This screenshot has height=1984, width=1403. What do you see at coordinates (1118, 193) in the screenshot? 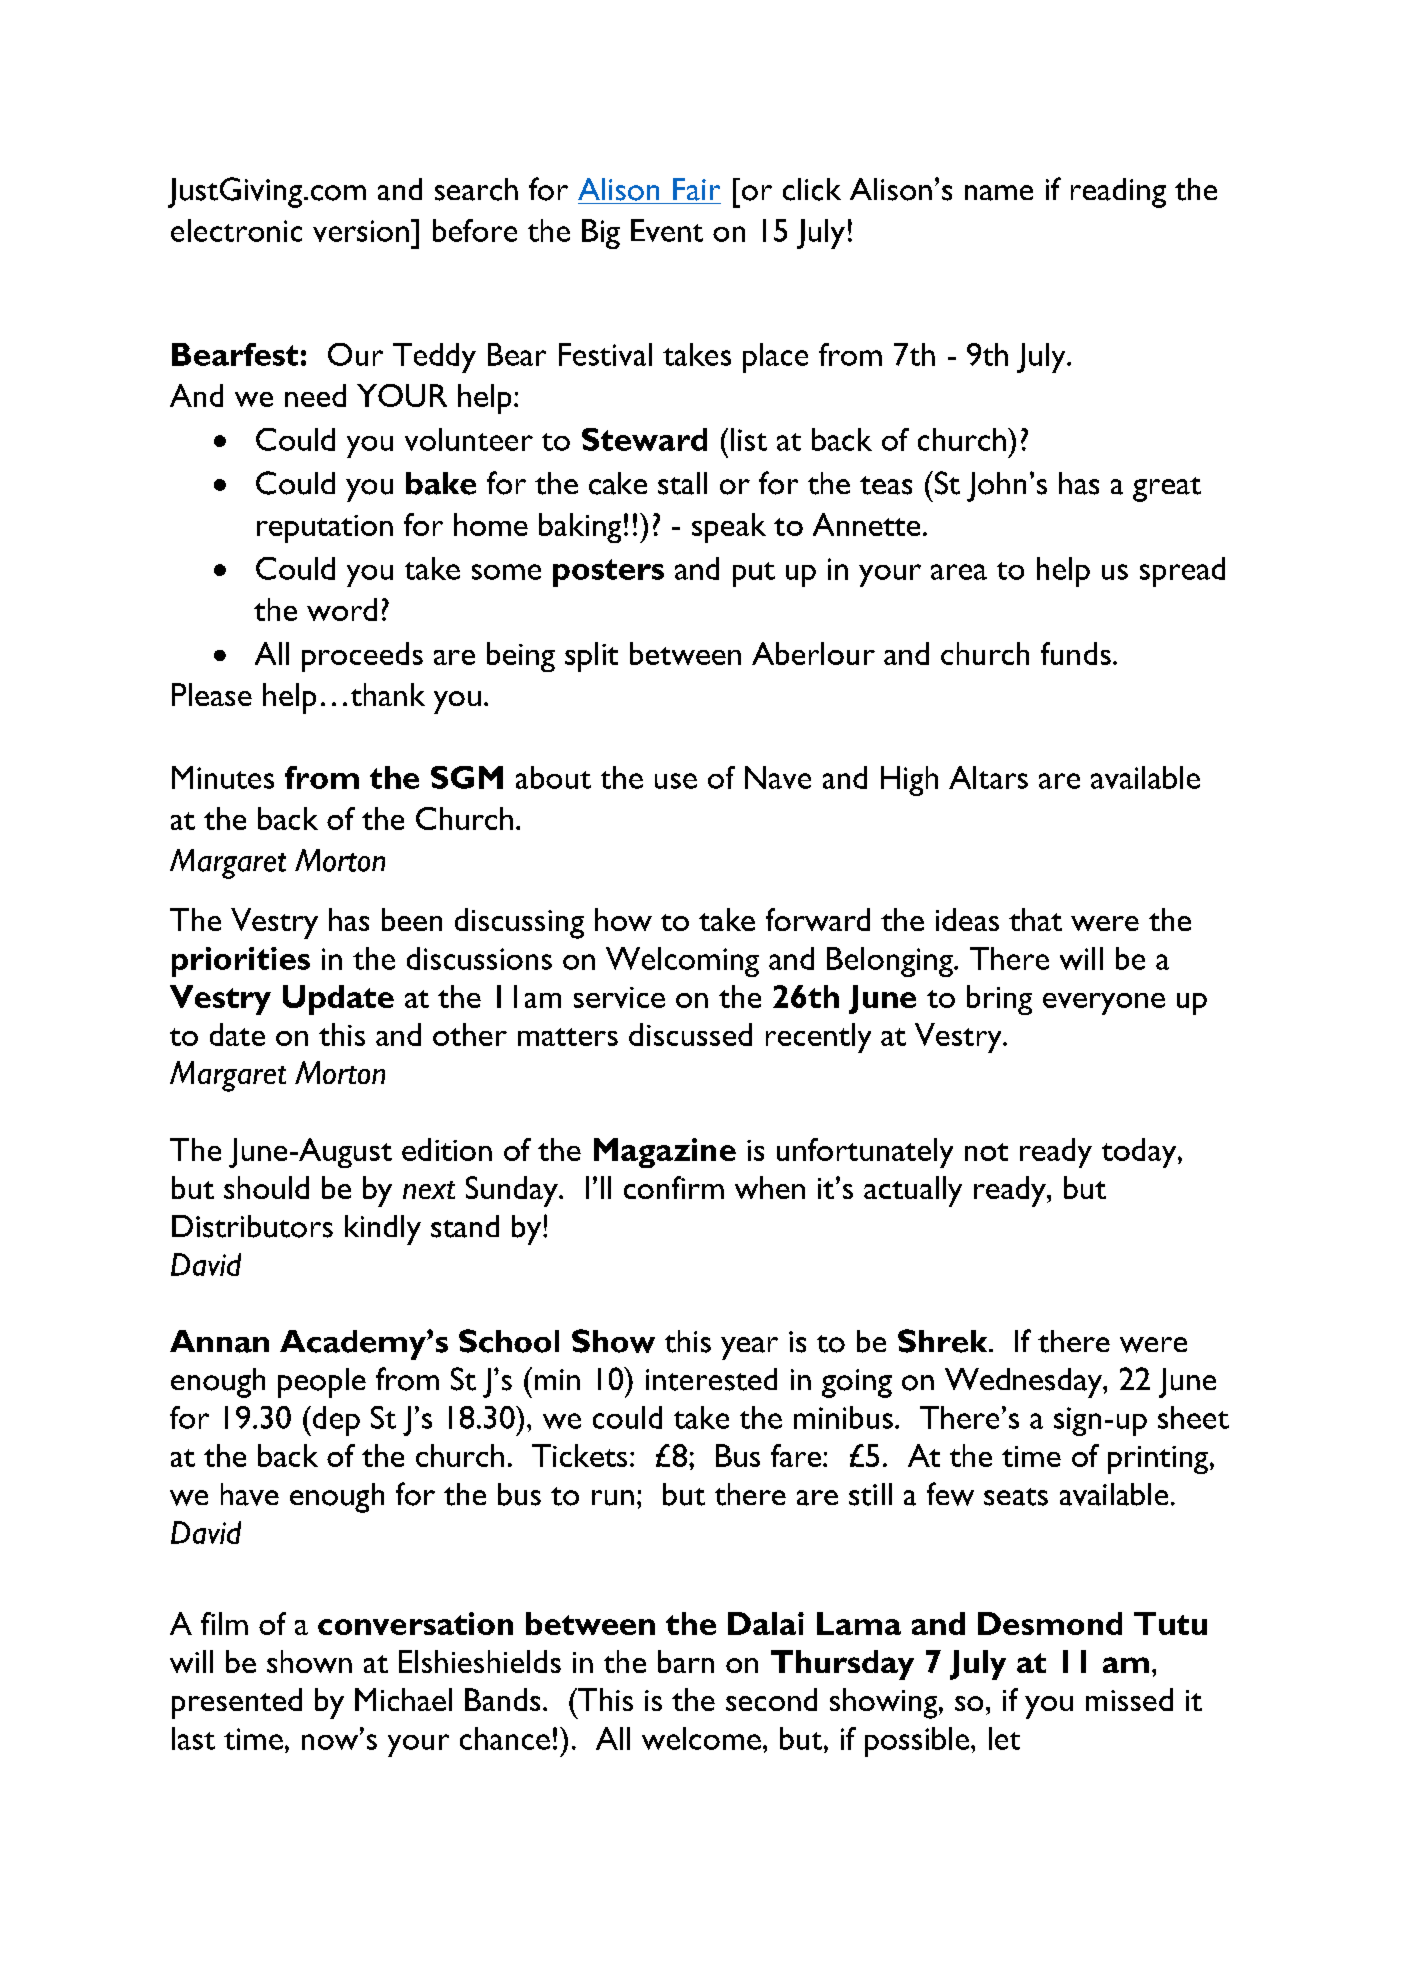
I see `reading` at bounding box center [1118, 193].
